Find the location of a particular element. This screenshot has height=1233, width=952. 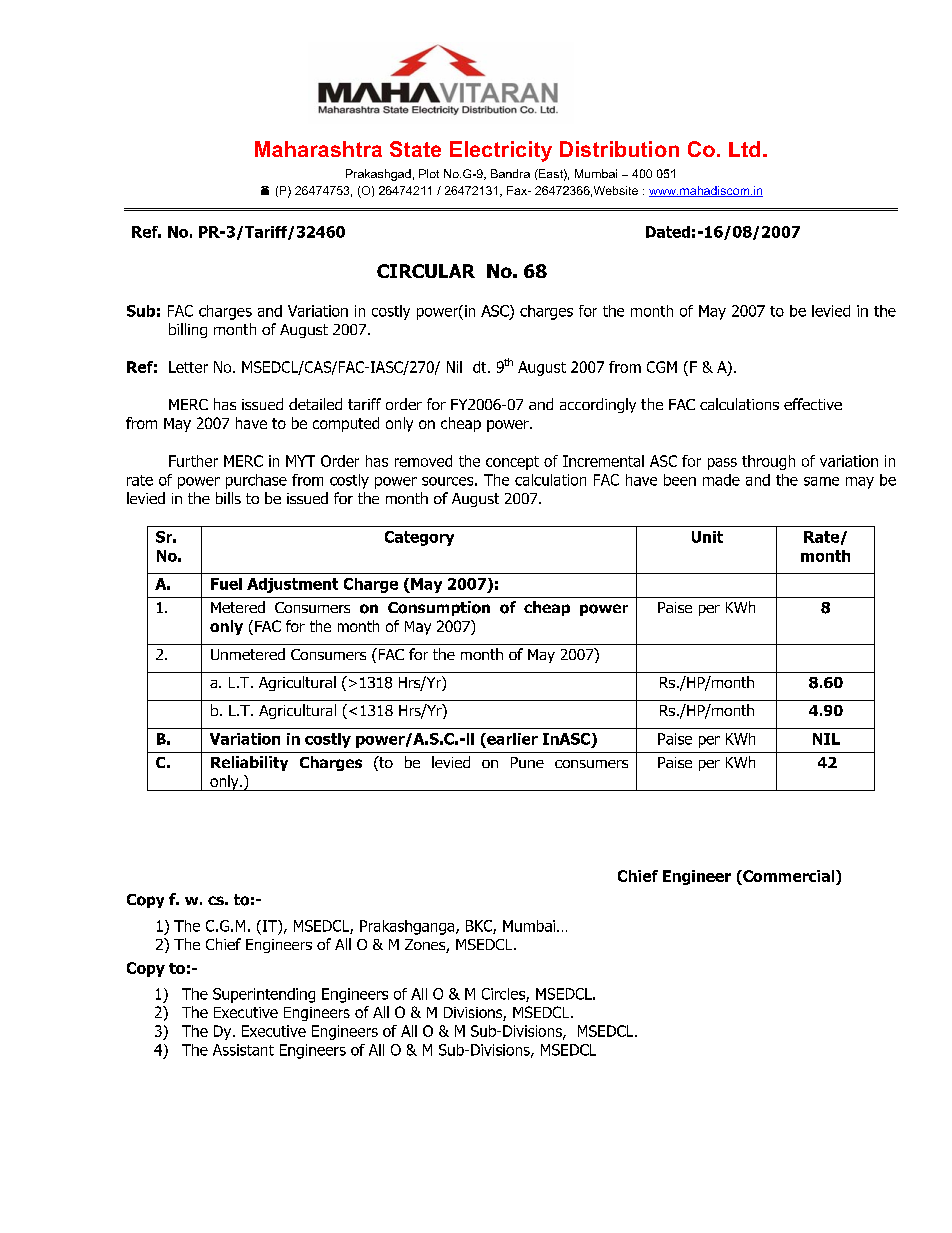

Assistant is located at coordinates (243, 1050).
